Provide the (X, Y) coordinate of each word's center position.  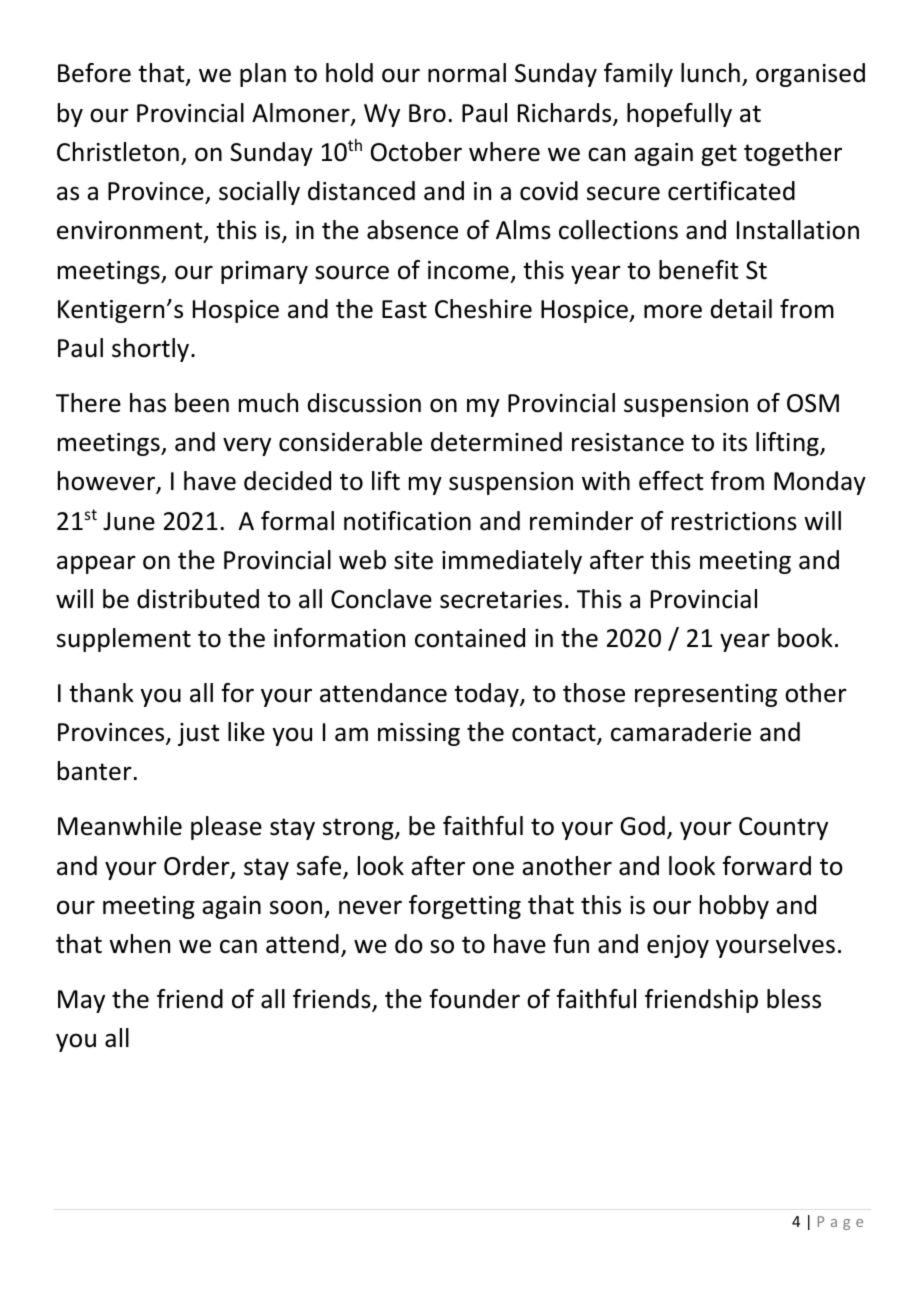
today (487, 695)
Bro (427, 113)
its (735, 442)
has (148, 403)
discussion (364, 403)
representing (706, 695)
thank (101, 693)
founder (475, 999)
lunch (710, 73)
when (139, 944)
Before (94, 73)
